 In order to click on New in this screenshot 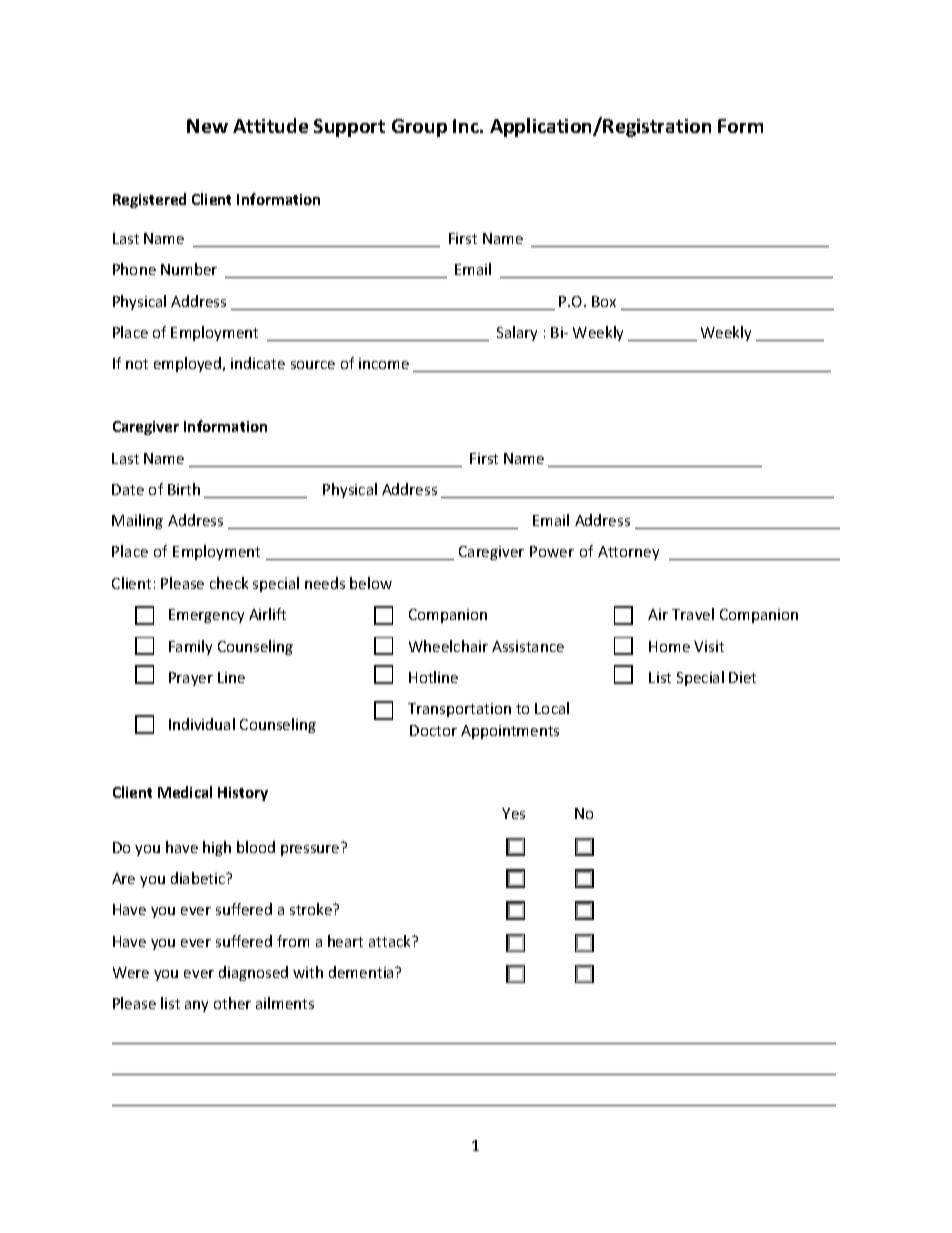, I will do `click(207, 126)`.
